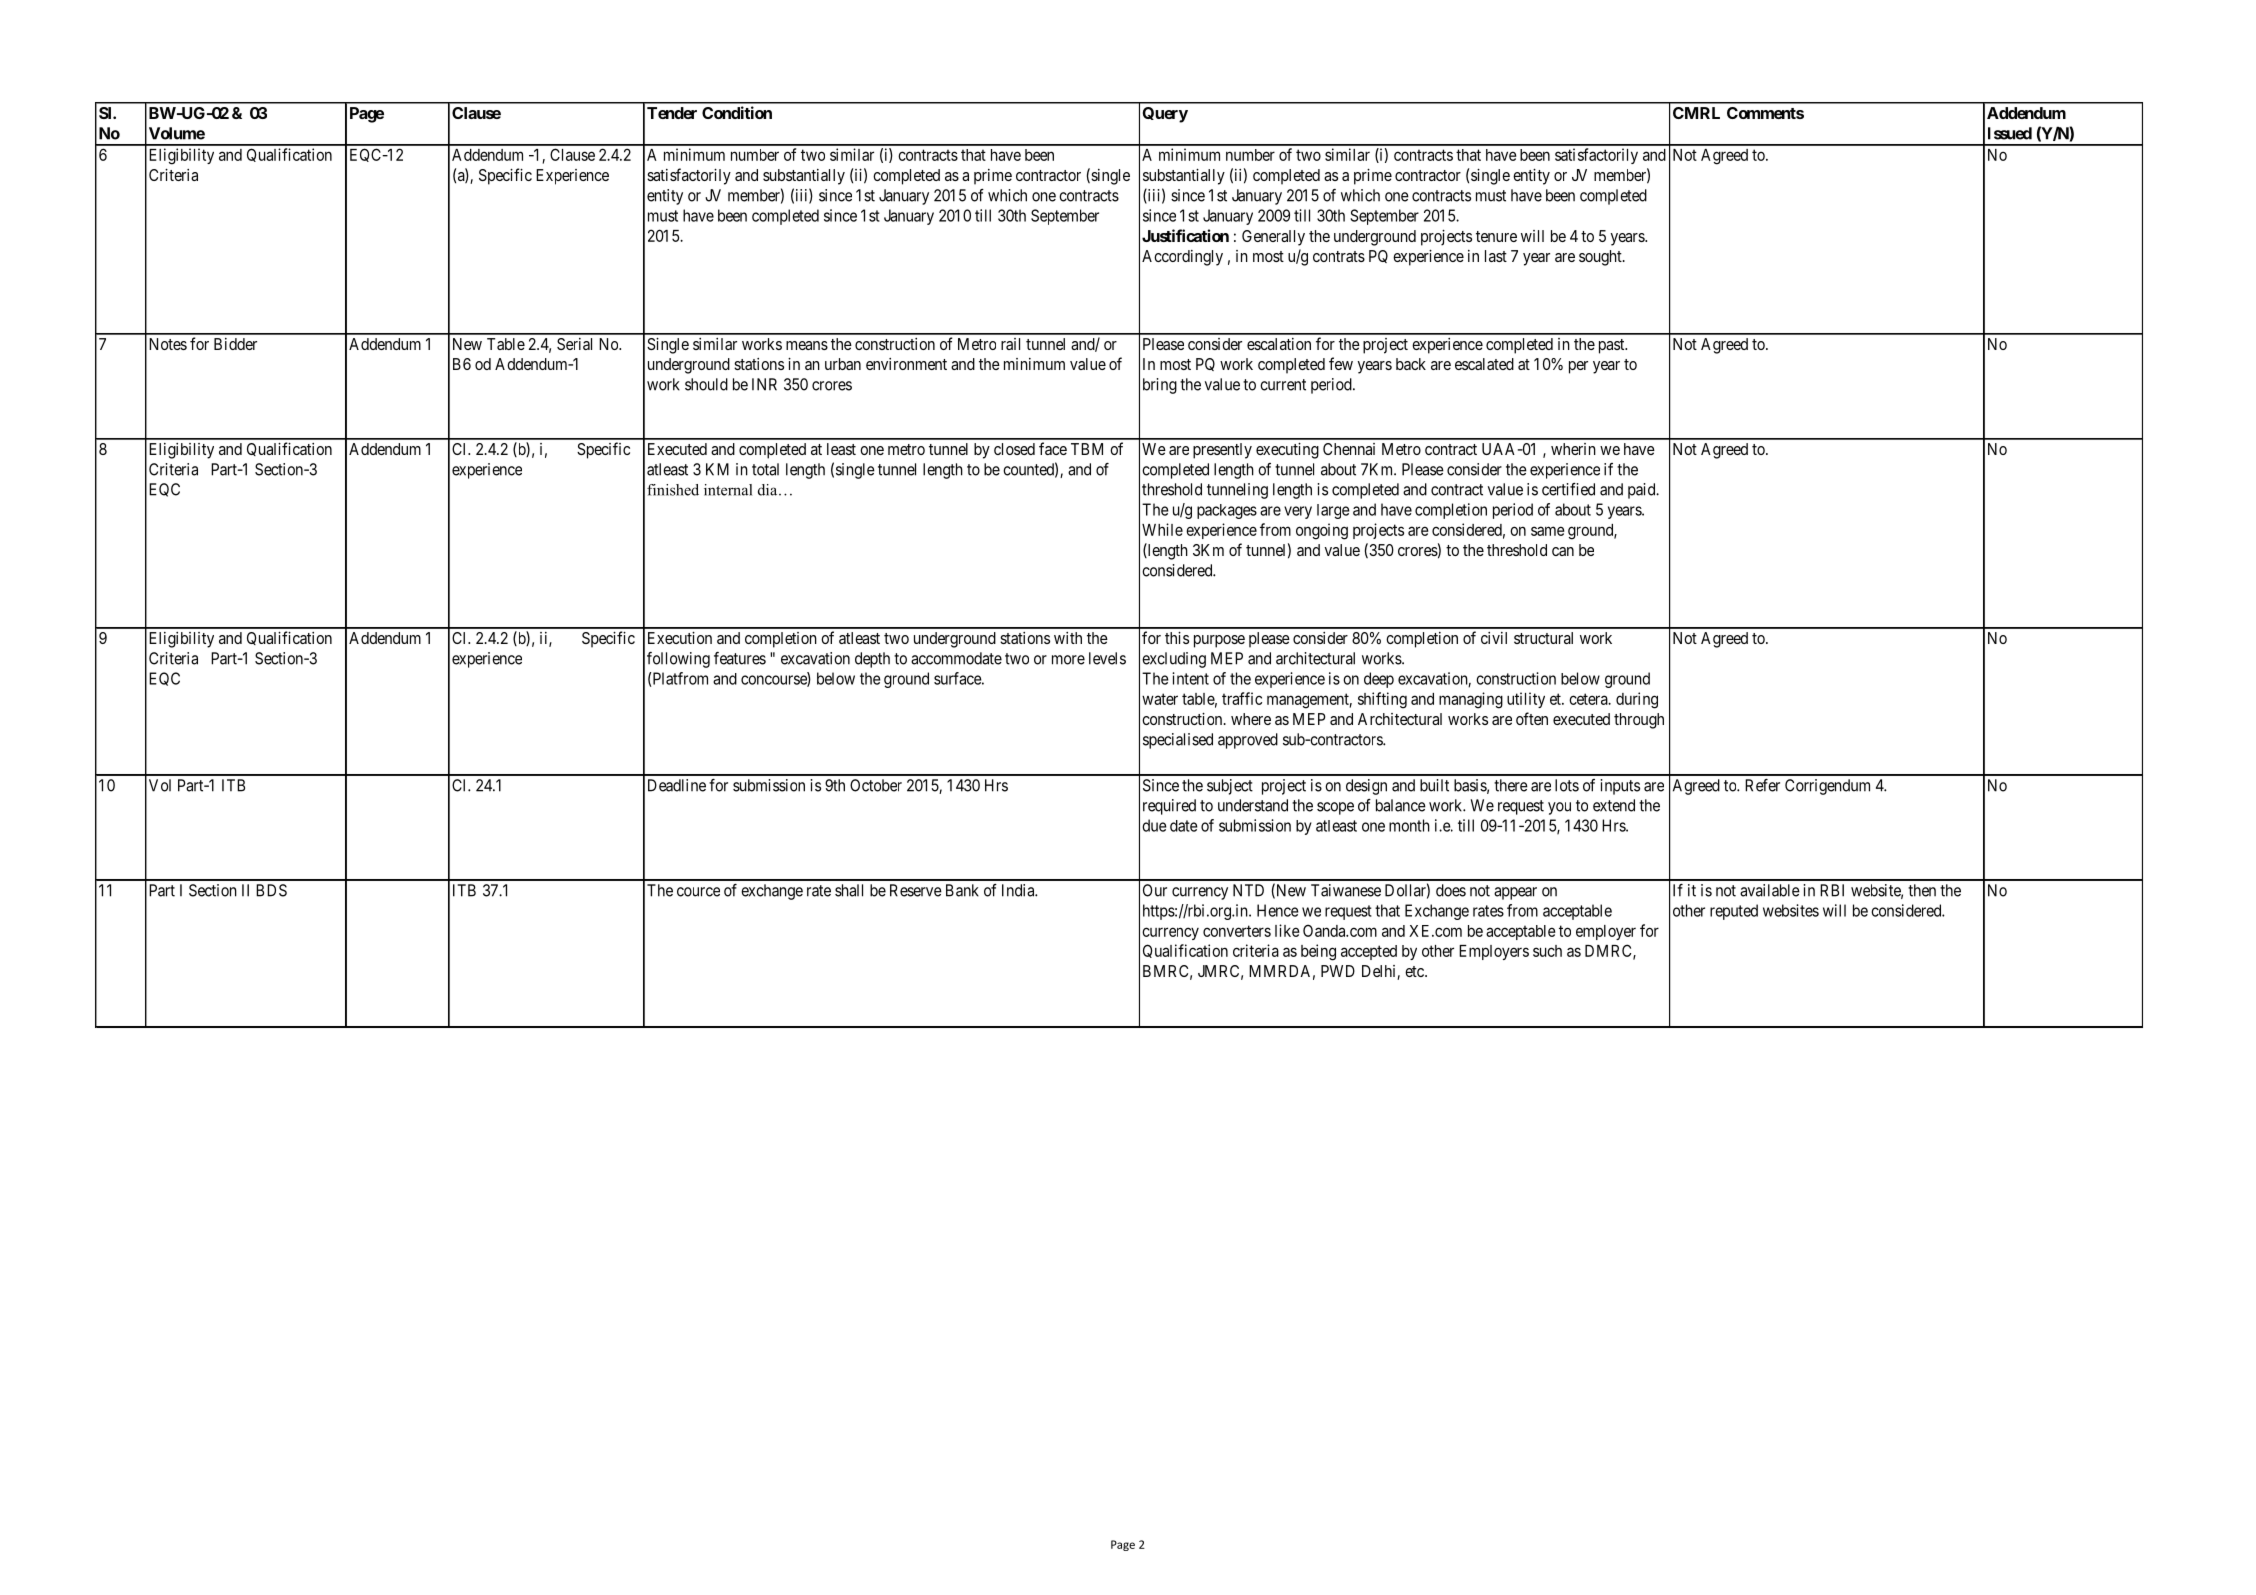 The width and height of the screenshot is (2256, 1595). What do you see at coordinates (1178, 741) in the screenshot?
I see `specialised` at bounding box center [1178, 741].
